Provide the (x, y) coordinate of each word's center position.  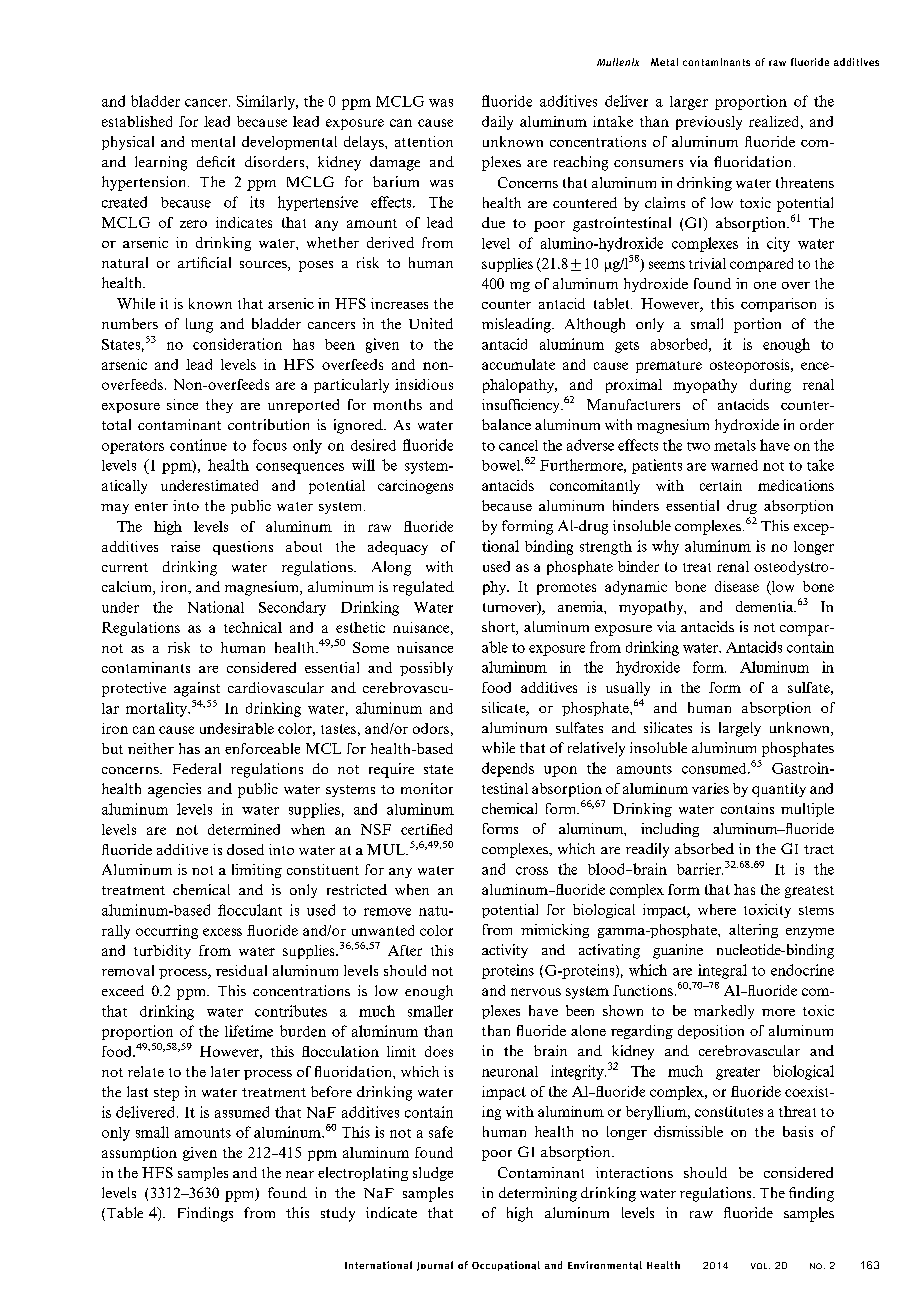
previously (709, 123)
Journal (435, 1266)
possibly (426, 669)
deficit (216, 161)
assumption (139, 1154)
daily (497, 123)
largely (740, 729)
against (197, 689)
